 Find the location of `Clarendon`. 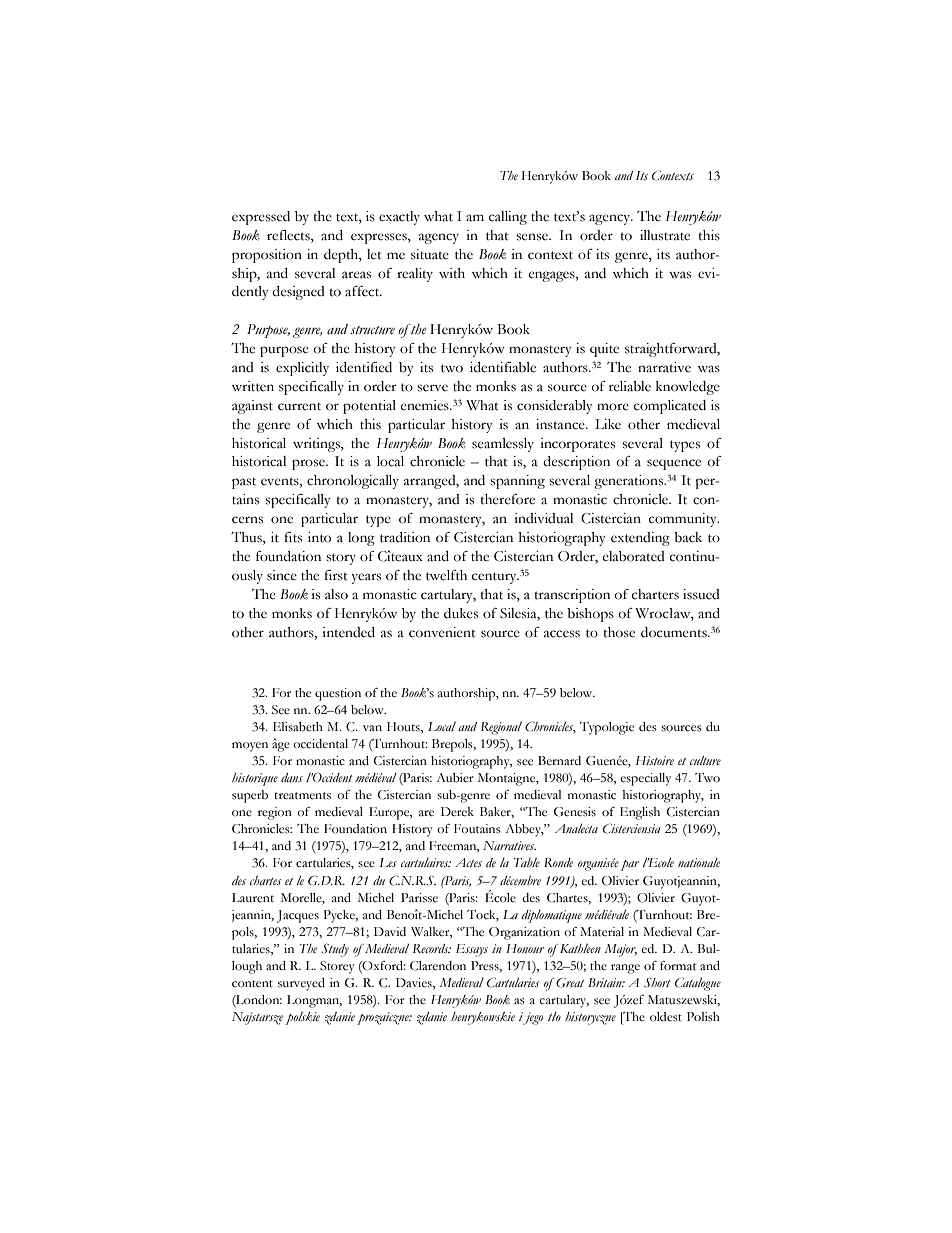

Clarendon is located at coordinates (438, 966).
